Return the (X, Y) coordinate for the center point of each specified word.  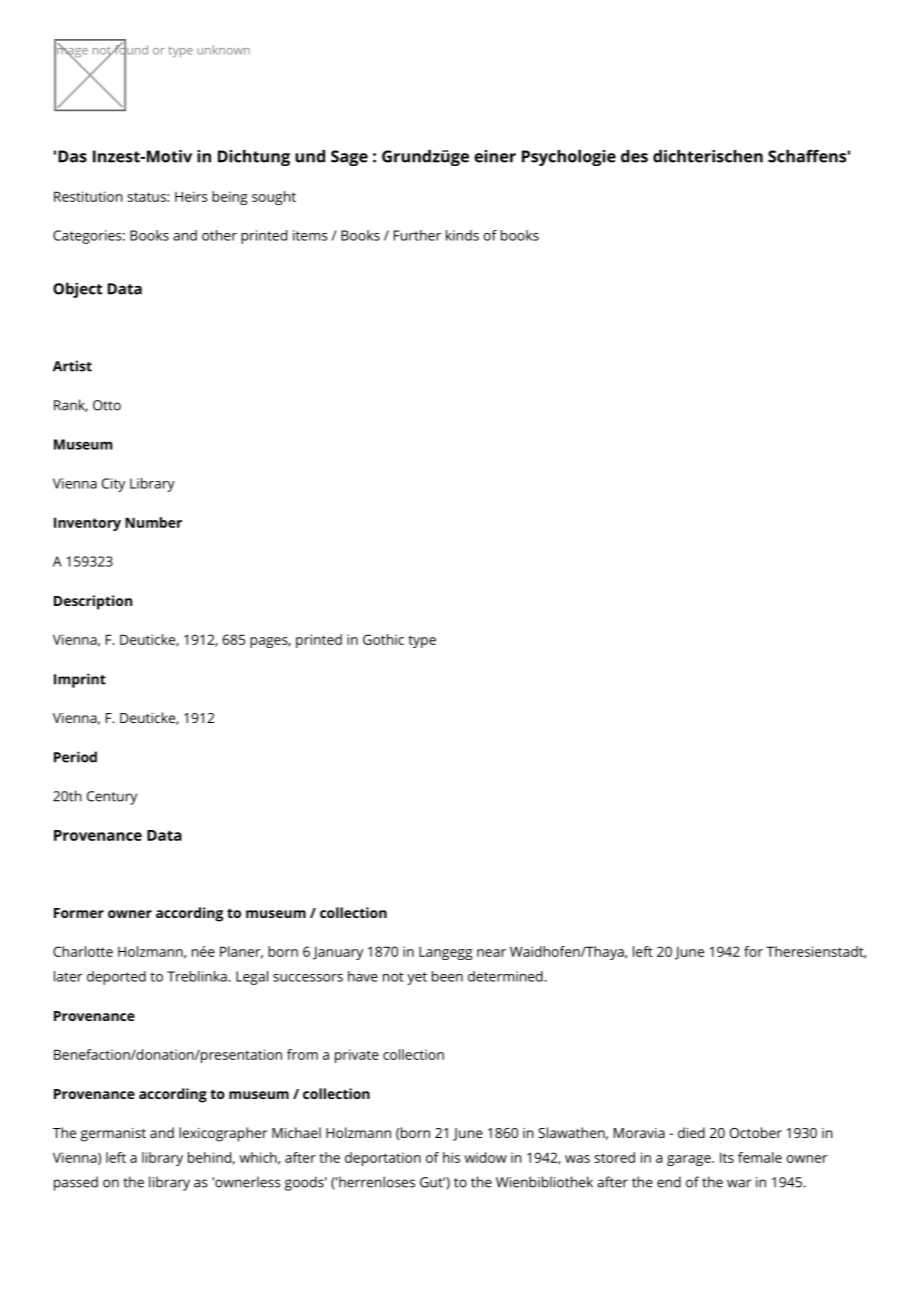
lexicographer (223, 1134)
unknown (223, 50)
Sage (349, 158)
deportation (383, 1159)
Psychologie (569, 158)
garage (690, 1160)
